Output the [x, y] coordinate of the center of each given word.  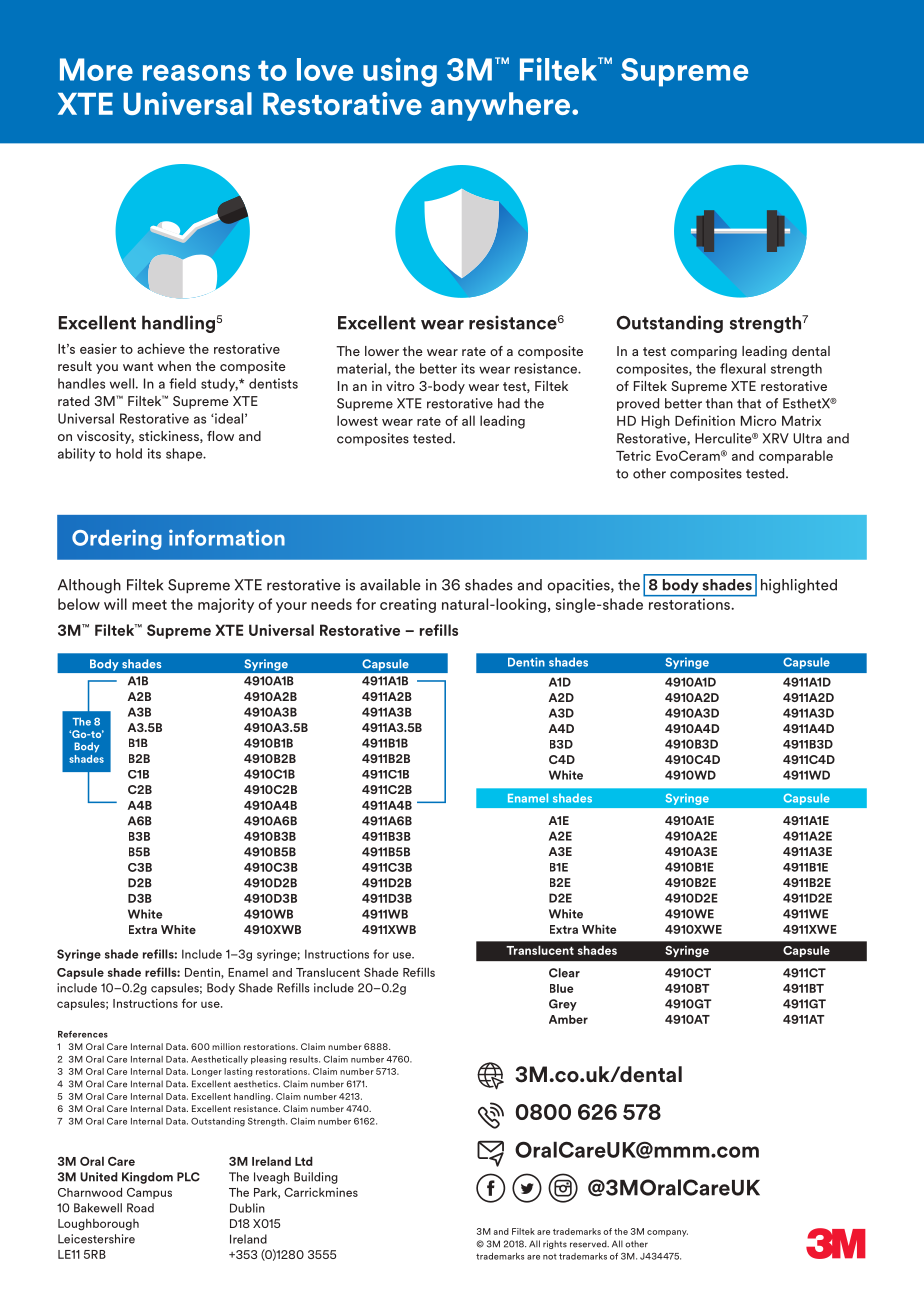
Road [140, 1208]
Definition [705, 420]
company [667, 1233]
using [400, 72]
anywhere [500, 106]
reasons [196, 73]
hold [129, 453]
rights [555, 1244]
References [83, 1034]
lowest [357, 420]
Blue [562, 988]
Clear [564, 973]
